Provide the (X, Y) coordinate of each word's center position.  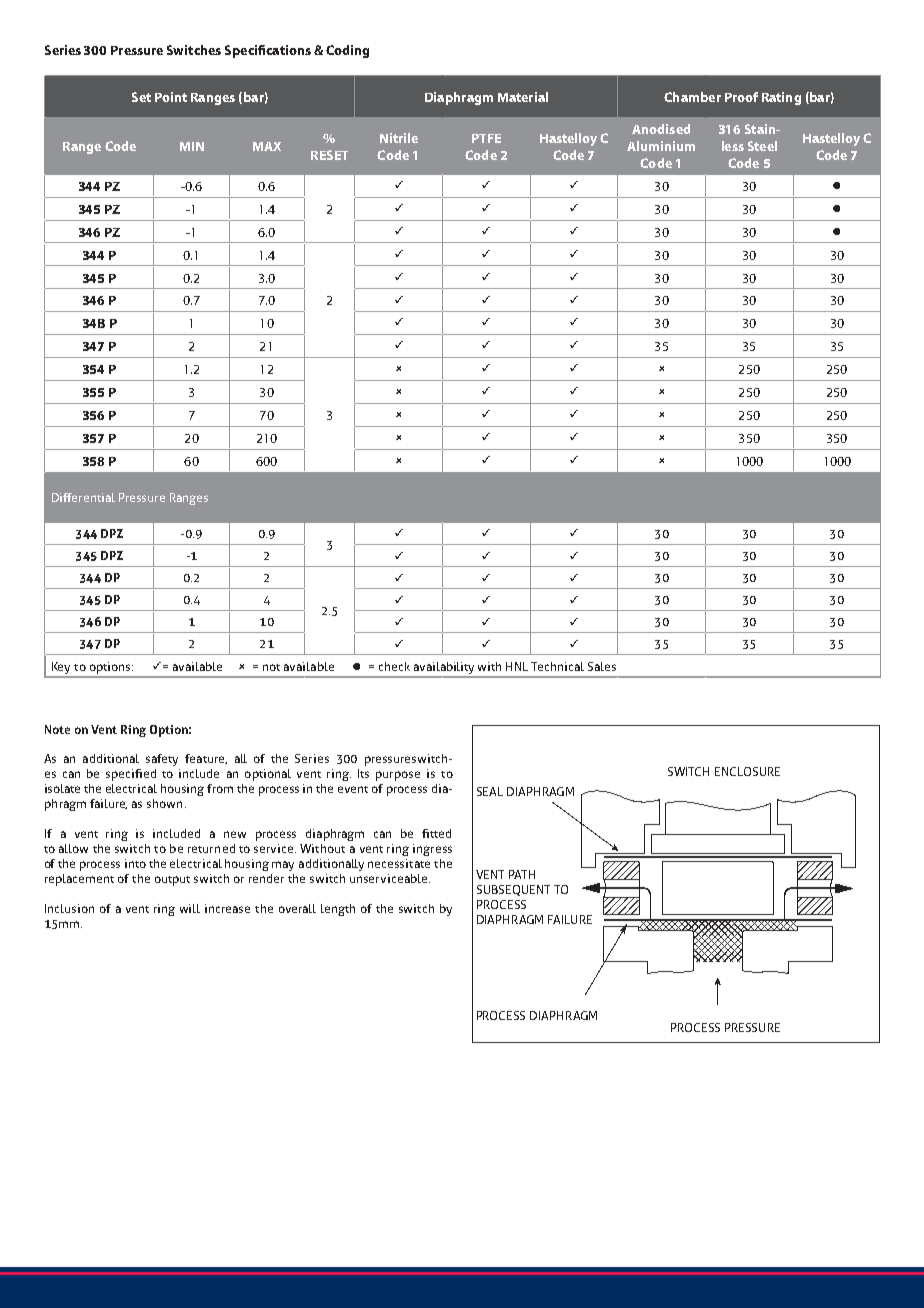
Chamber (692, 97)
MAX (267, 146)
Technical (557, 666)
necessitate (399, 863)
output (172, 881)
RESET (329, 155)
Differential (83, 497)
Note (57, 729)
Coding (347, 51)
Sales (602, 666)
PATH (522, 874)
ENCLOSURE (747, 771)
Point (171, 97)
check (394, 666)
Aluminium (661, 146)
